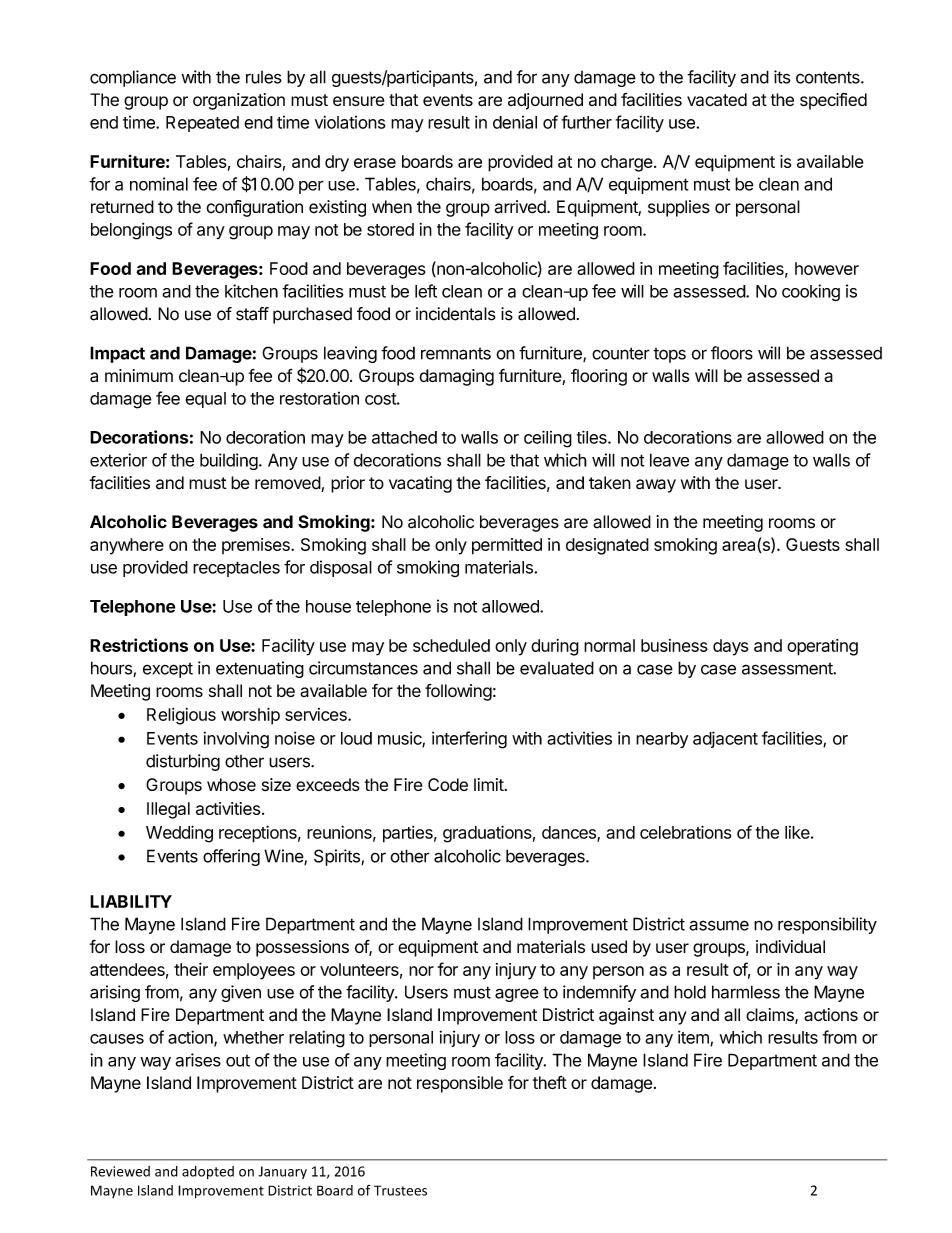 This screenshot has width=952, height=1233. What do you see at coordinates (456, 377) in the screenshot?
I see `damaging` at bounding box center [456, 377].
